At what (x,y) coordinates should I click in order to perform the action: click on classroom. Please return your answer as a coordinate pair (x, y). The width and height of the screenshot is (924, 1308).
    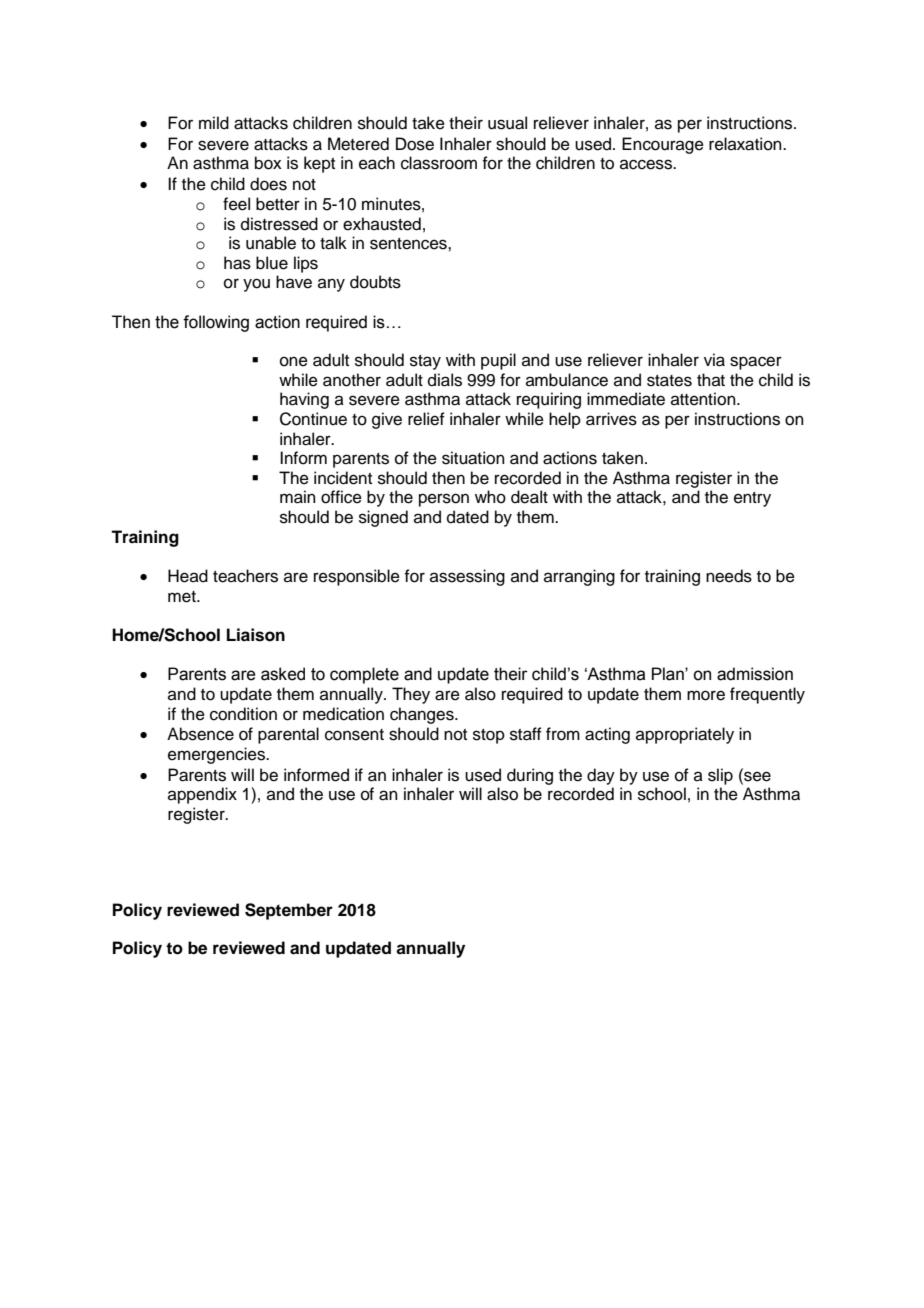
    Looking at the image, I should click on (439, 163).
